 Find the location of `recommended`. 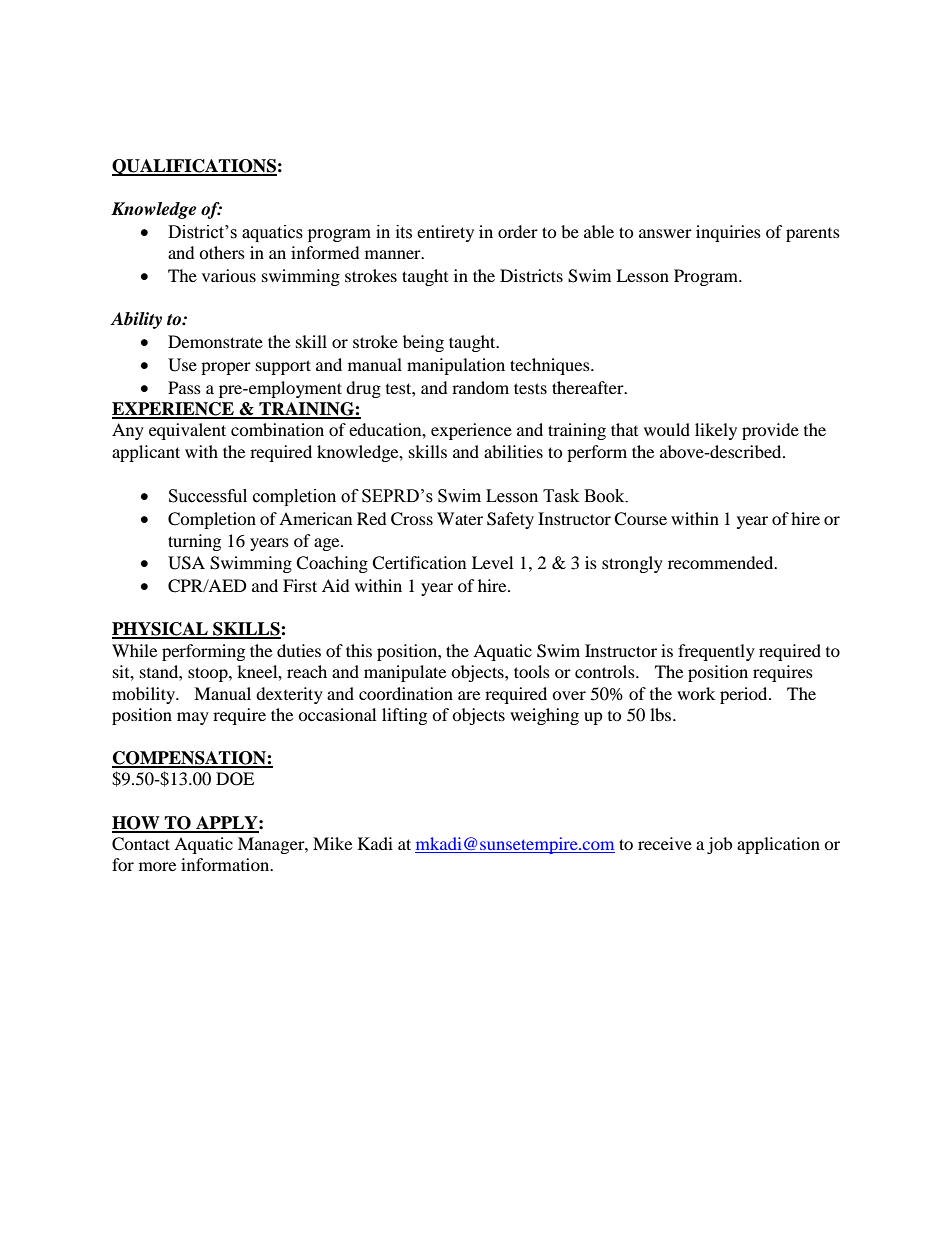

recommended is located at coordinates (722, 562).
